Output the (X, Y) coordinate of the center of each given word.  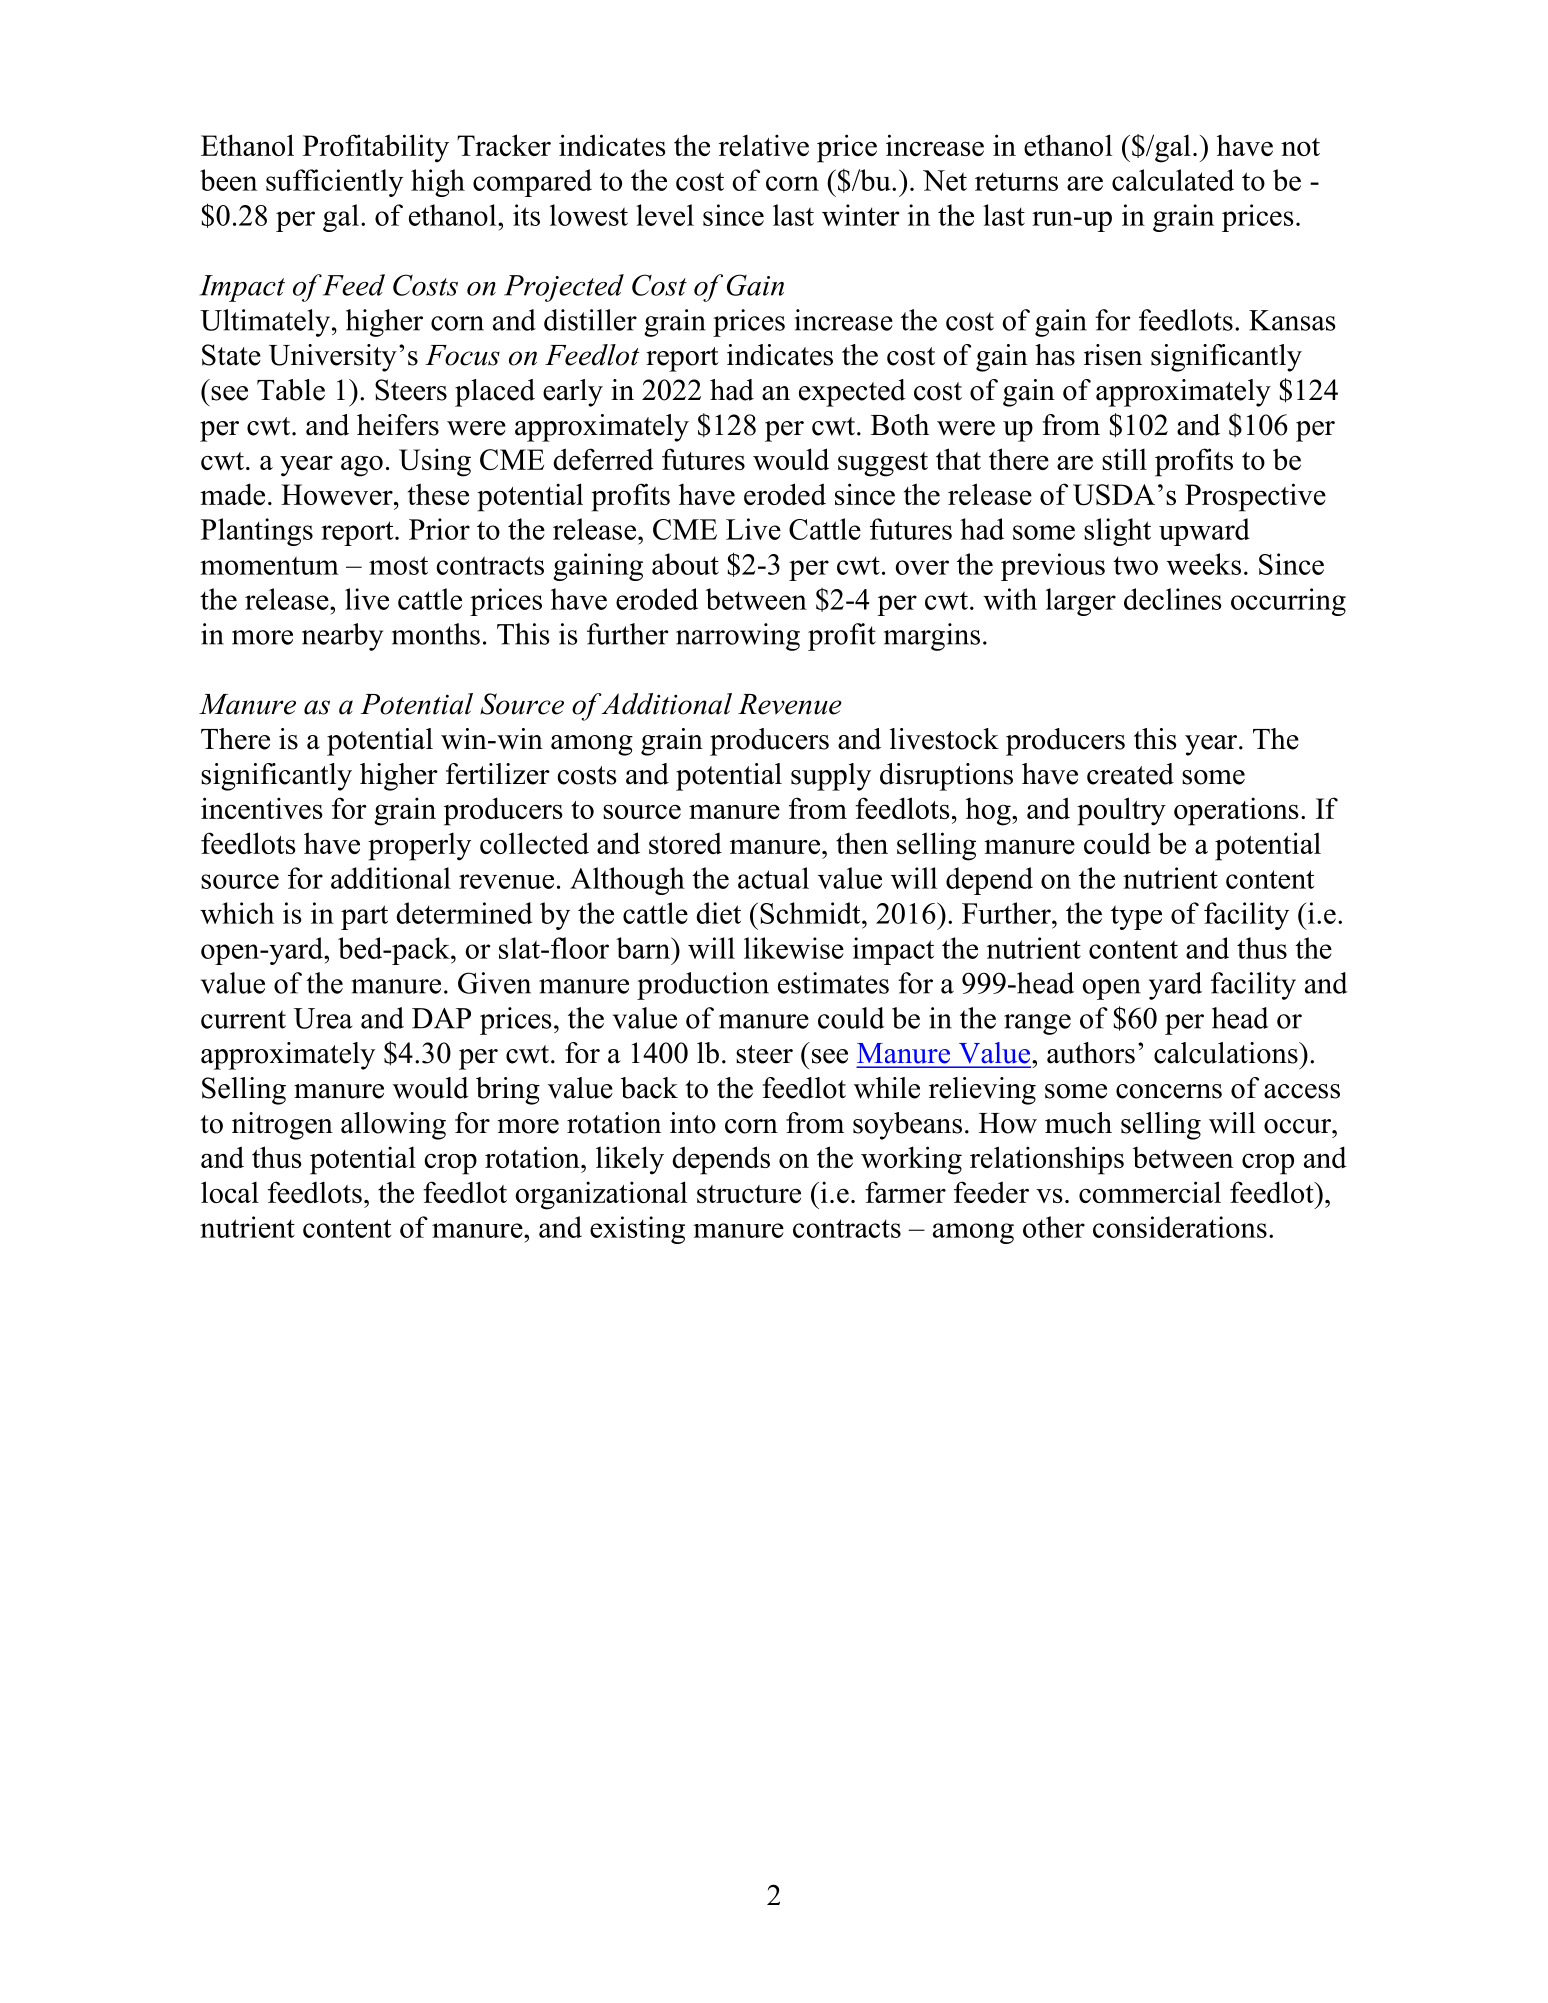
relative (764, 145)
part (364, 917)
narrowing (738, 637)
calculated (1173, 180)
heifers (398, 425)
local (230, 1192)
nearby (342, 637)
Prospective (1255, 497)
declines (1173, 599)
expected (852, 393)
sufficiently (334, 183)
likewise (794, 948)
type (1136, 917)
